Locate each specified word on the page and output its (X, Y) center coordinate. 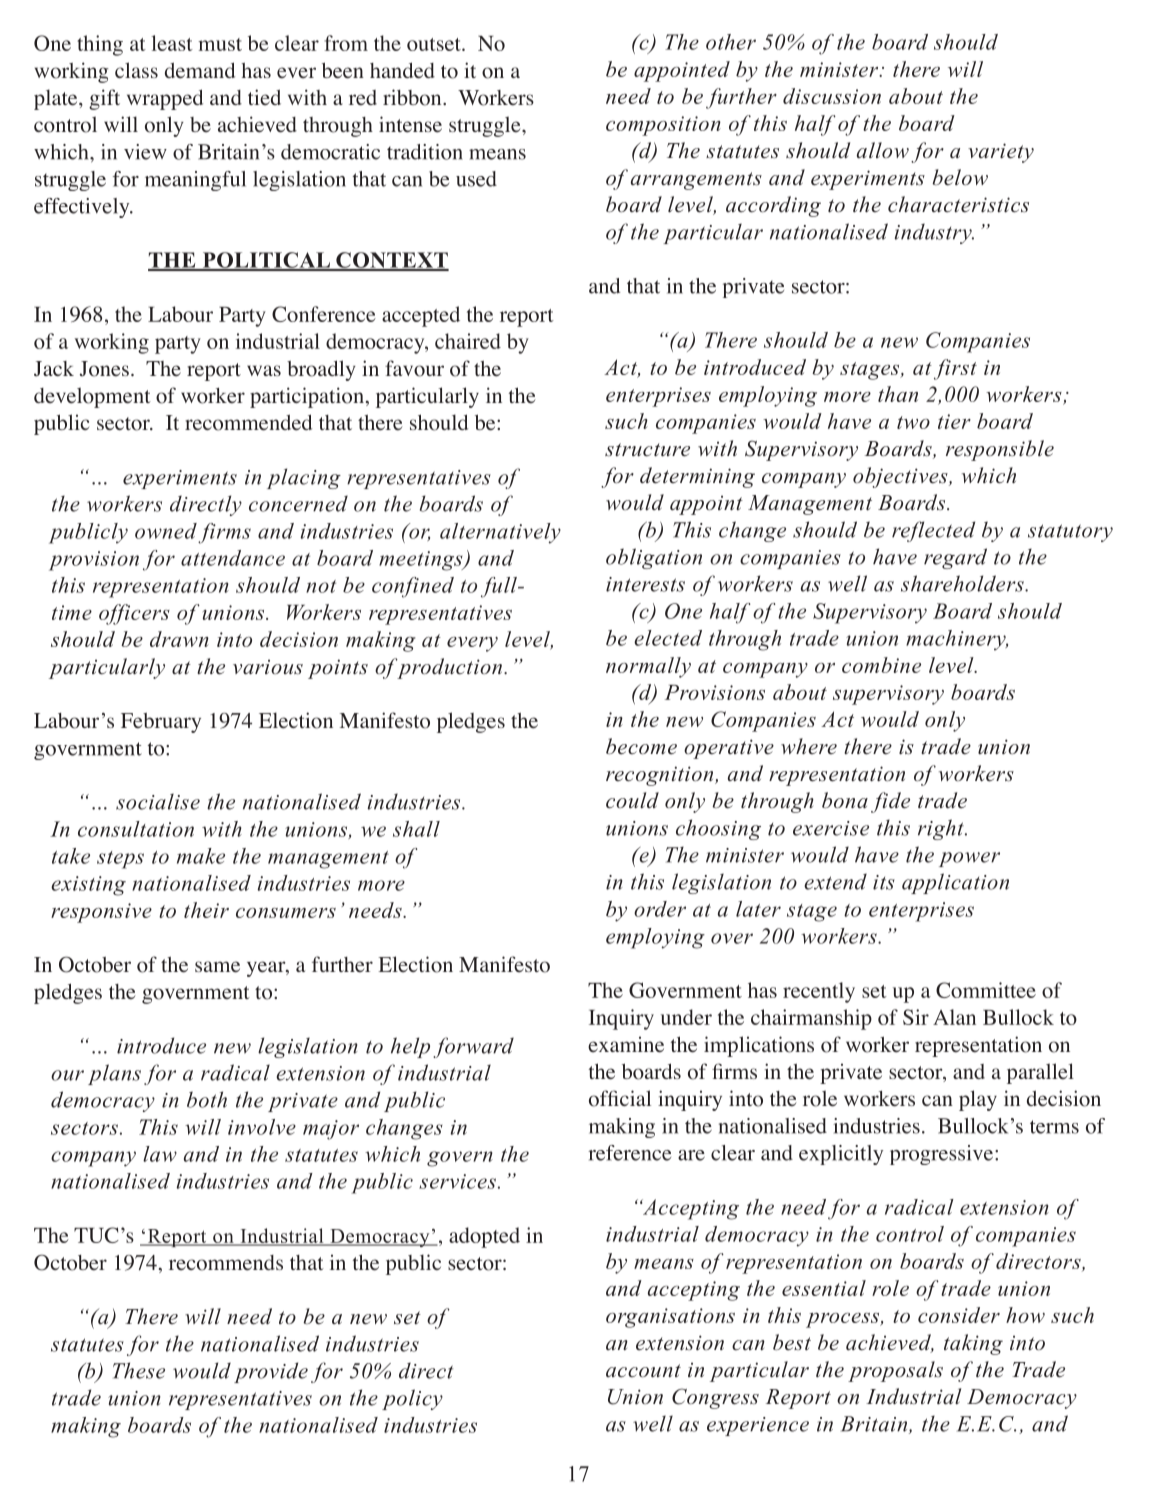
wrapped (165, 99)
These (139, 1370)
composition (663, 126)
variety (1001, 153)
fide (890, 802)
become (641, 746)
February (161, 723)
